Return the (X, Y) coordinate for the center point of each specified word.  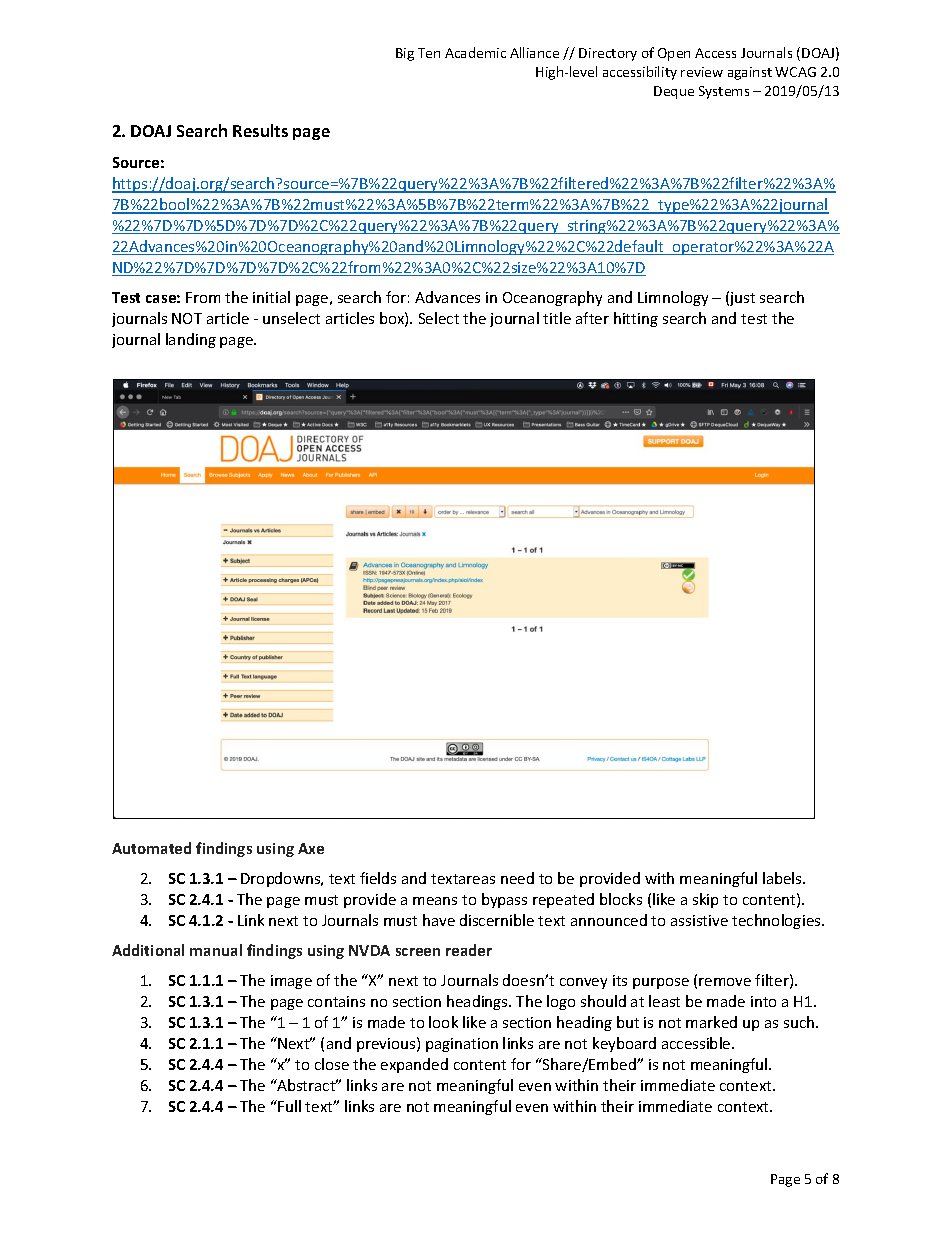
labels (783, 878)
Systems (724, 92)
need (517, 878)
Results (260, 130)
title (557, 318)
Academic (475, 52)
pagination (462, 1045)
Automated (151, 848)
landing (191, 340)
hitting (636, 319)
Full (288, 1106)
